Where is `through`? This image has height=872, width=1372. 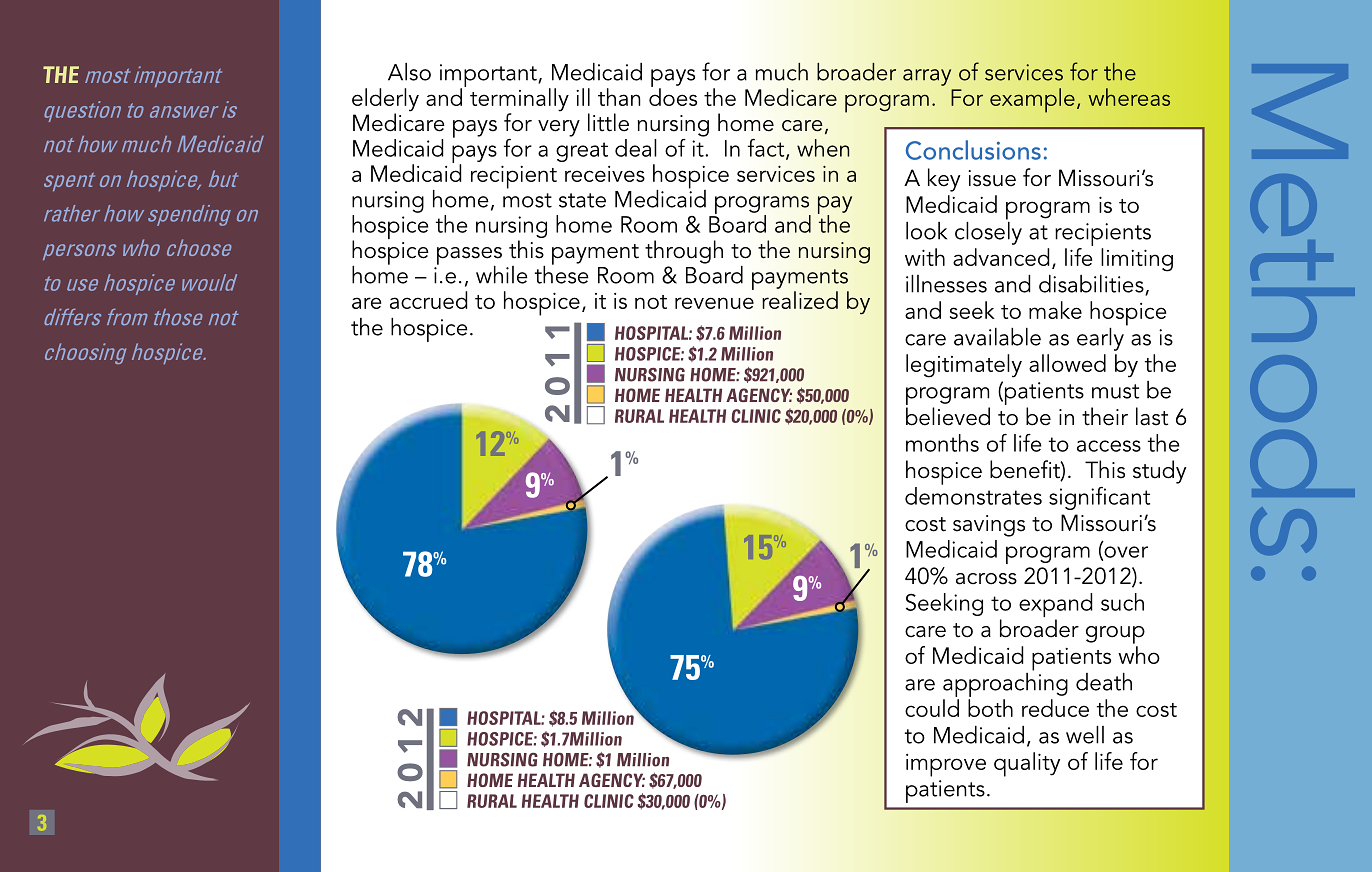 through is located at coordinates (684, 252).
